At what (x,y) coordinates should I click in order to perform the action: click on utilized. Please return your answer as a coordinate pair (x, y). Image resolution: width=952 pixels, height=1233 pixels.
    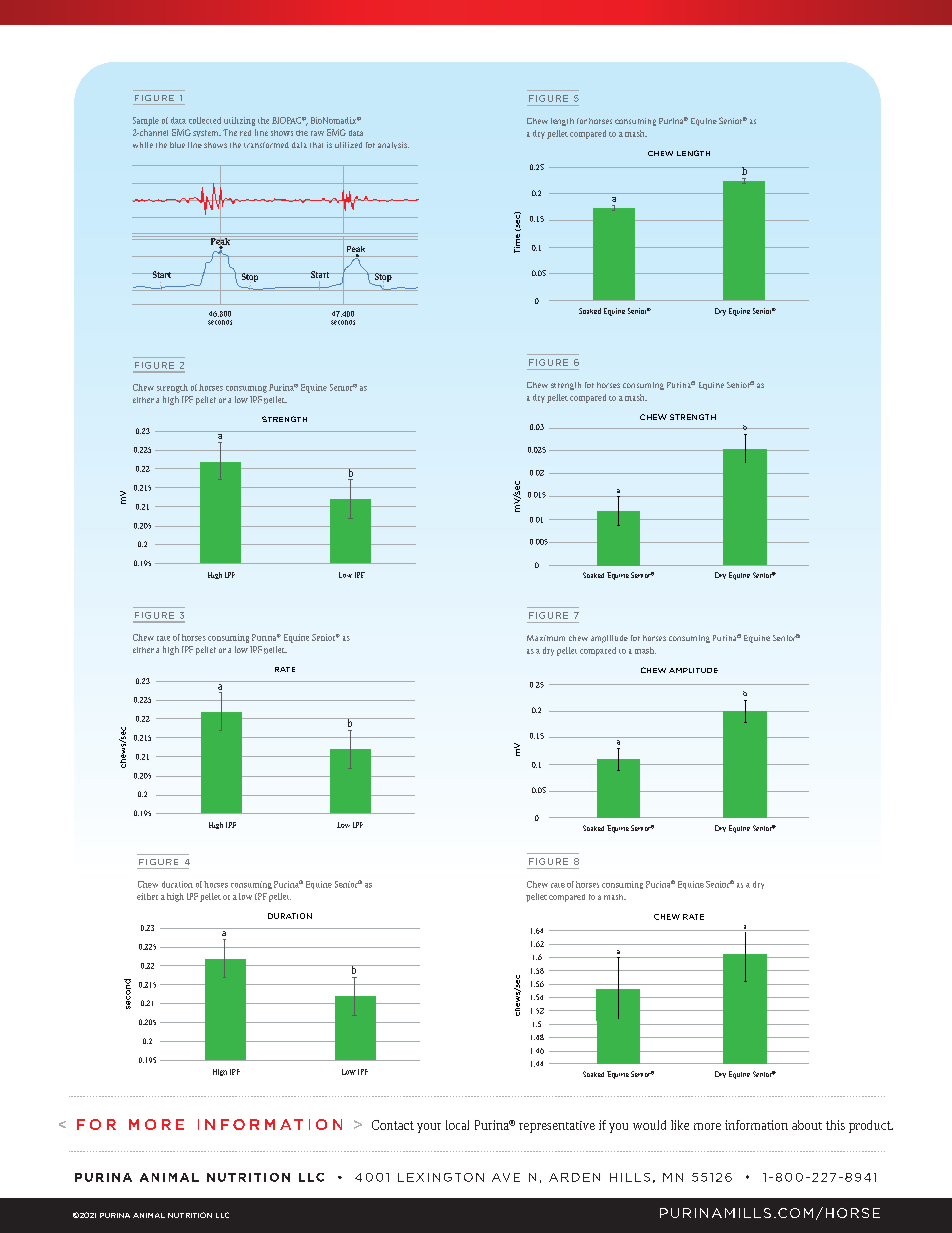
    Looking at the image, I should click on (348, 145).
